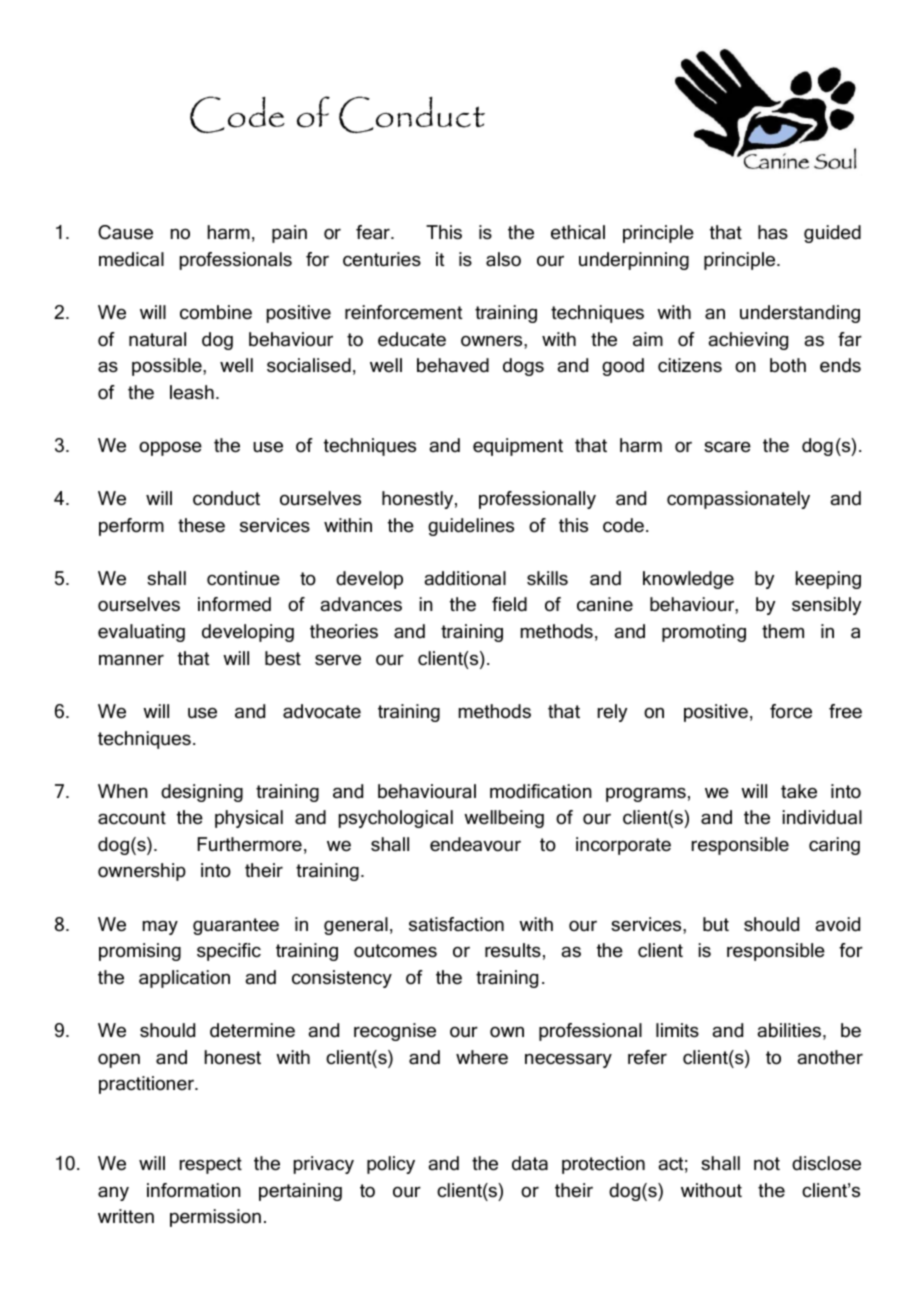 This image has width=924, height=1308. Describe the element at coordinates (773, 232) in the image. I see `has` at that location.
